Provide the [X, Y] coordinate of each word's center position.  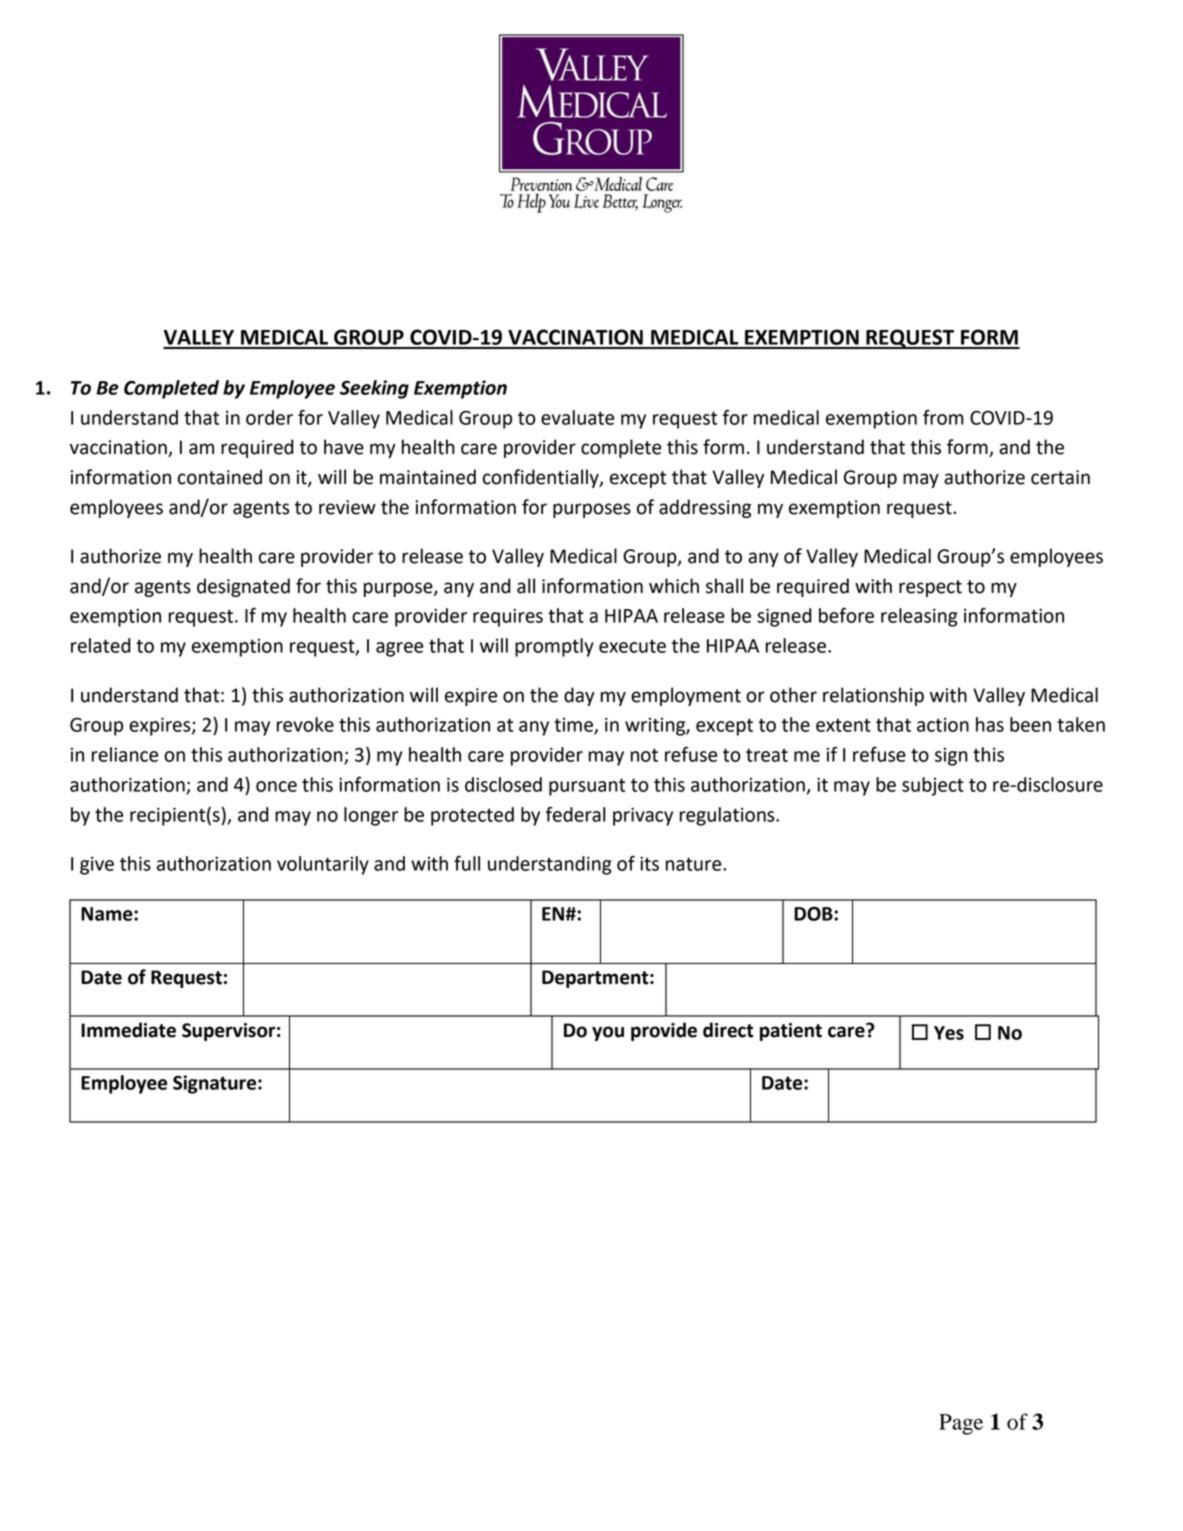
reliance [125, 754]
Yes [949, 1033]
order [269, 417]
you [608, 1033]
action [943, 725]
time [574, 726]
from [943, 417]
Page [961, 1424]
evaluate [577, 417]
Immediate [128, 1030]
